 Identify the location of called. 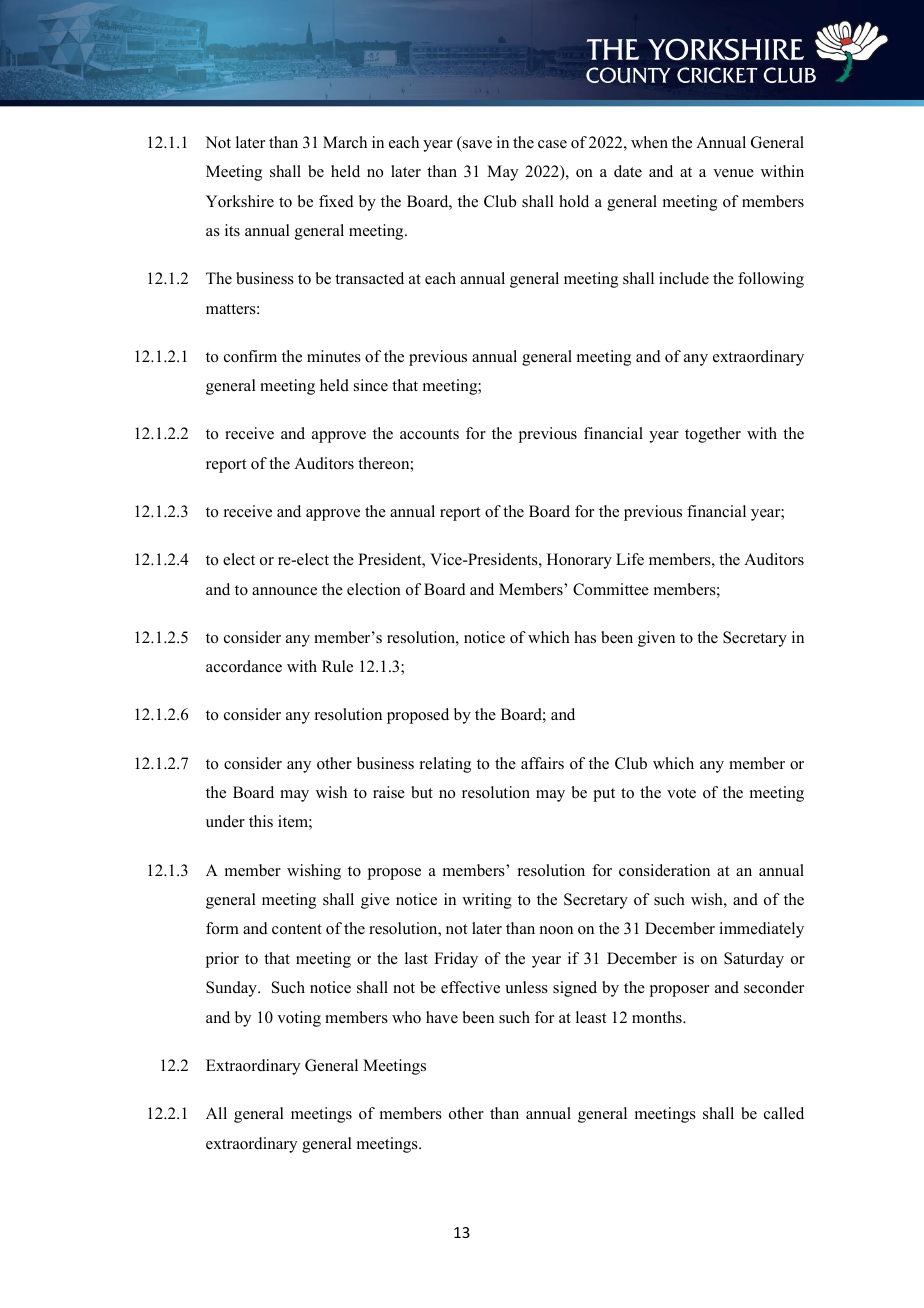
(784, 1113).
